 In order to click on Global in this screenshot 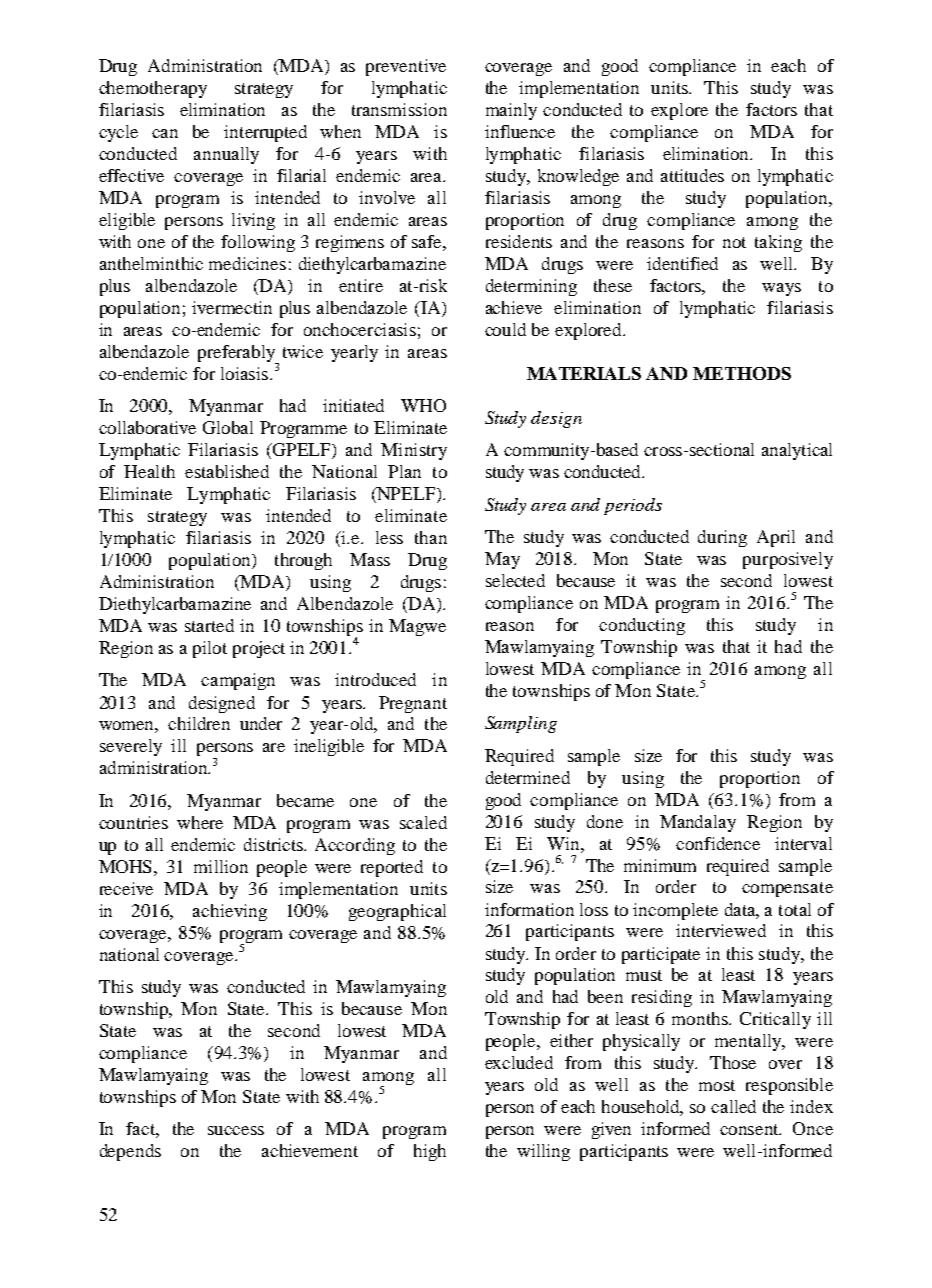, I will do `click(228, 427)`.
